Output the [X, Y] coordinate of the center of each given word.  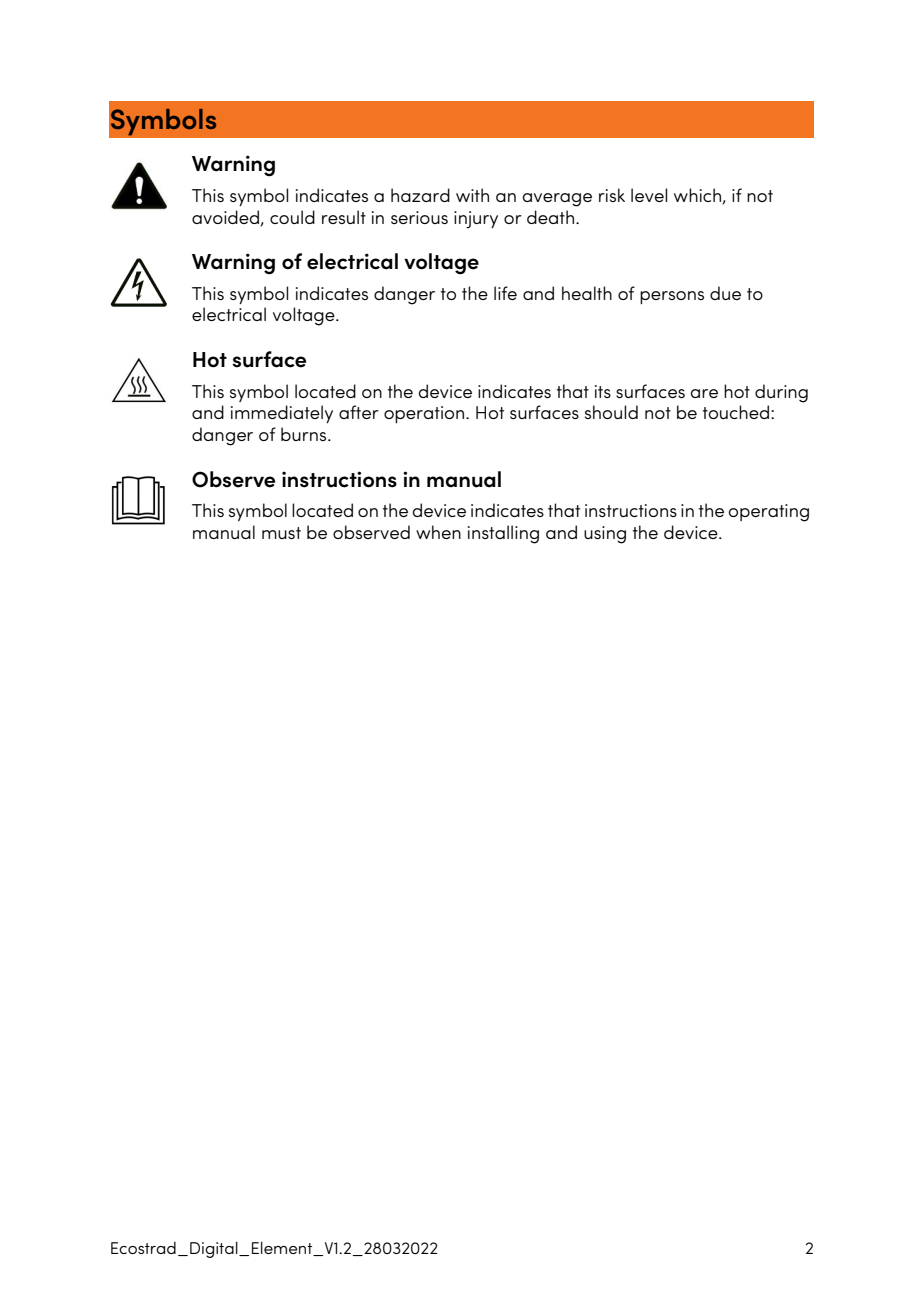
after [359, 412]
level [649, 195]
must [281, 533]
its [603, 391]
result [344, 217]
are [704, 393]
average [557, 200]
